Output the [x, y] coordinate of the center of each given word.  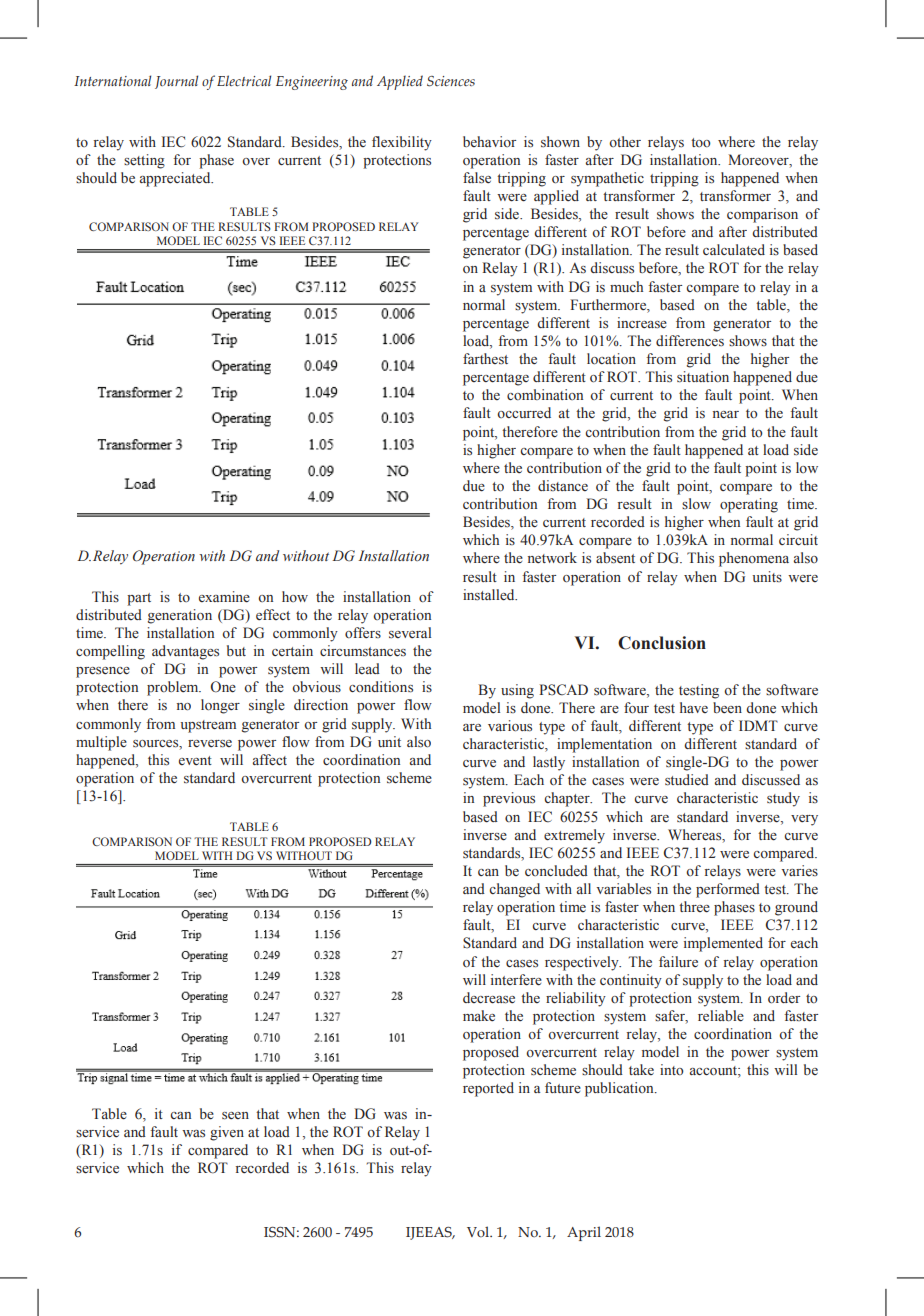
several [410, 633]
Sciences [451, 81]
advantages [185, 652]
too [701, 142]
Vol [479, 1231]
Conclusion [662, 643]
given [227, 1133]
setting [144, 161]
